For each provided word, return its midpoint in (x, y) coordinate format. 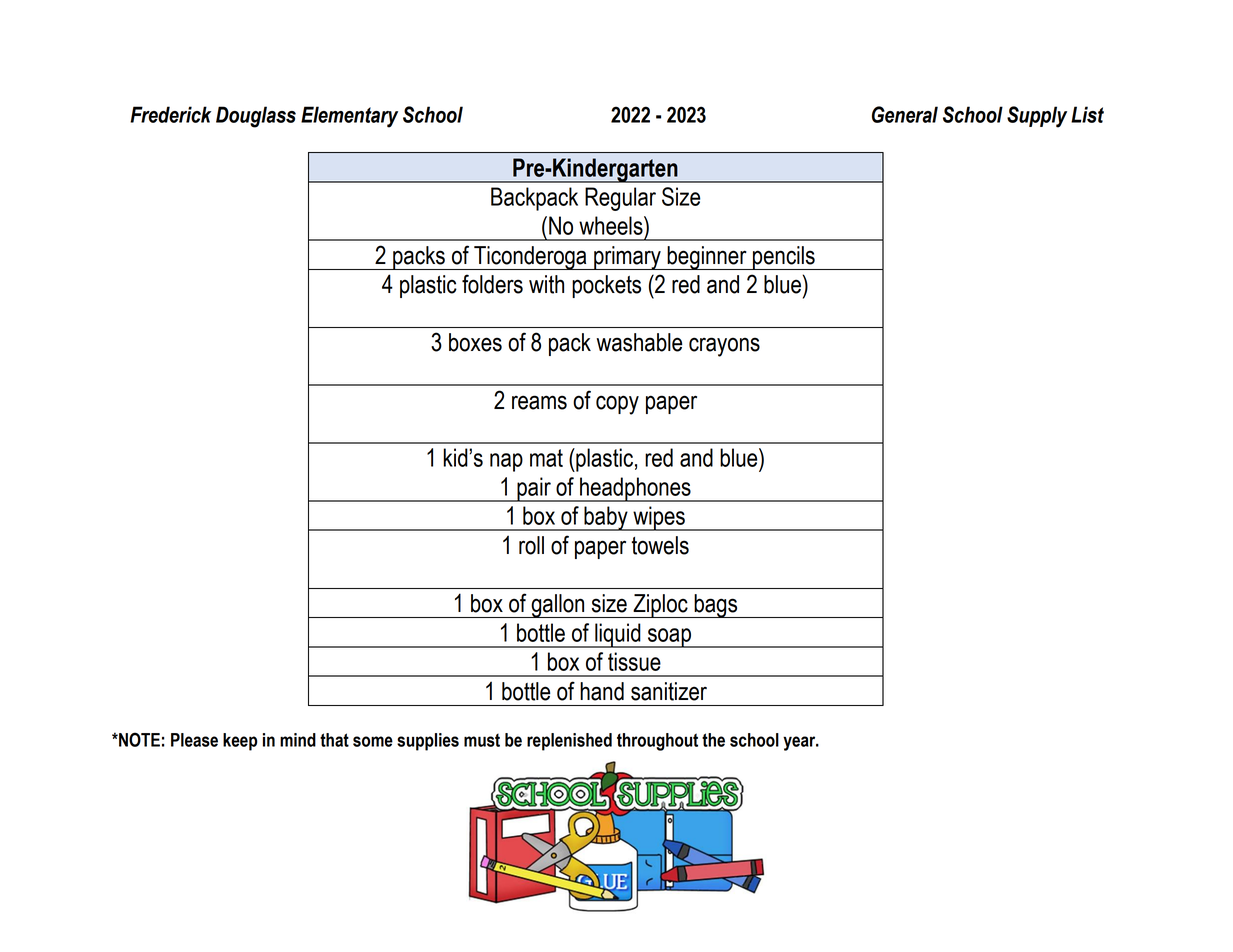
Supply (1037, 117)
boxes (475, 342)
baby (606, 518)
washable (639, 342)
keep (240, 742)
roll (531, 545)
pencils (784, 258)
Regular (620, 199)
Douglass (256, 117)
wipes (659, 518)
